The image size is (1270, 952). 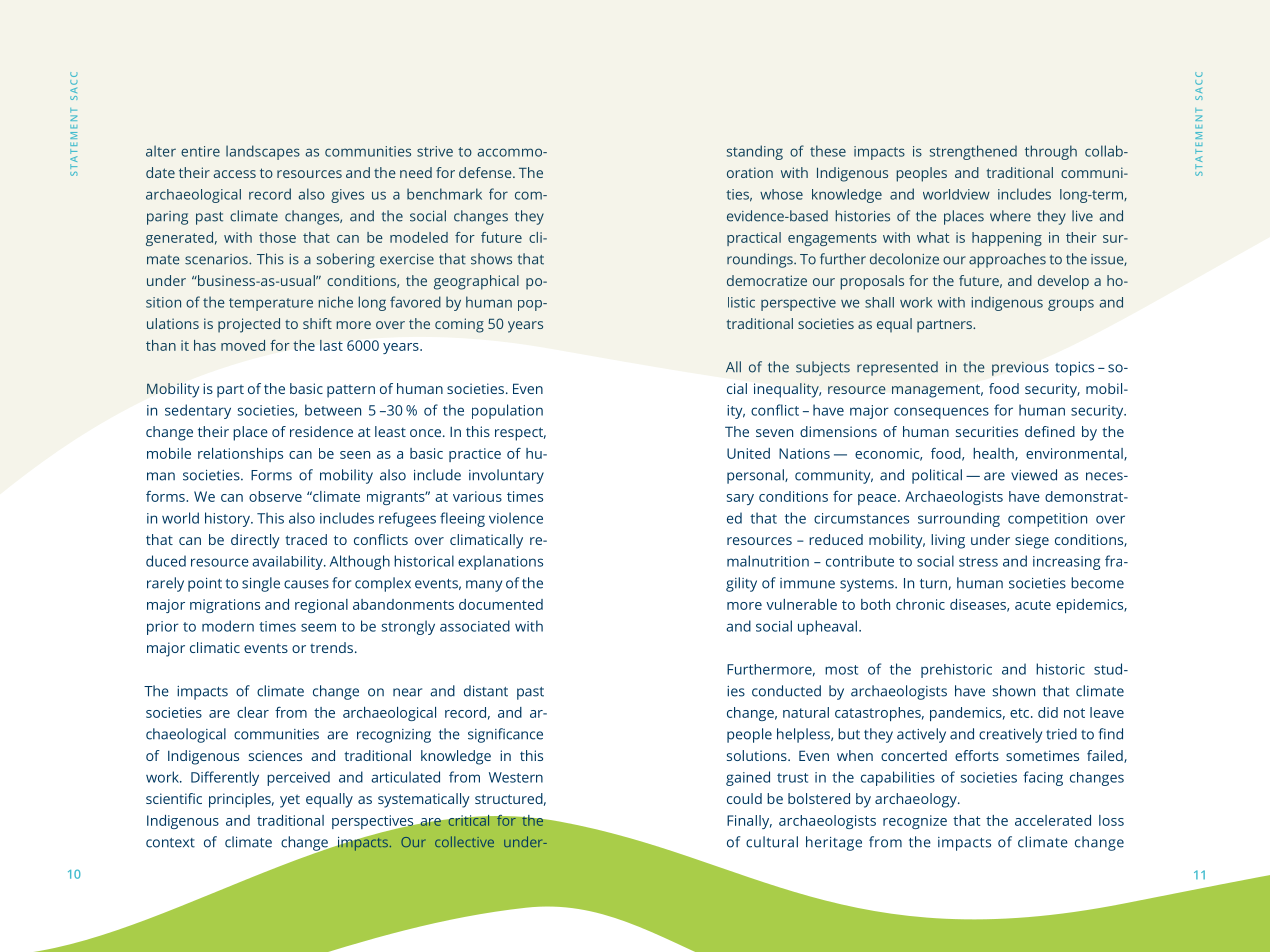 I want to click on coming, so click(x=459, y=325).
